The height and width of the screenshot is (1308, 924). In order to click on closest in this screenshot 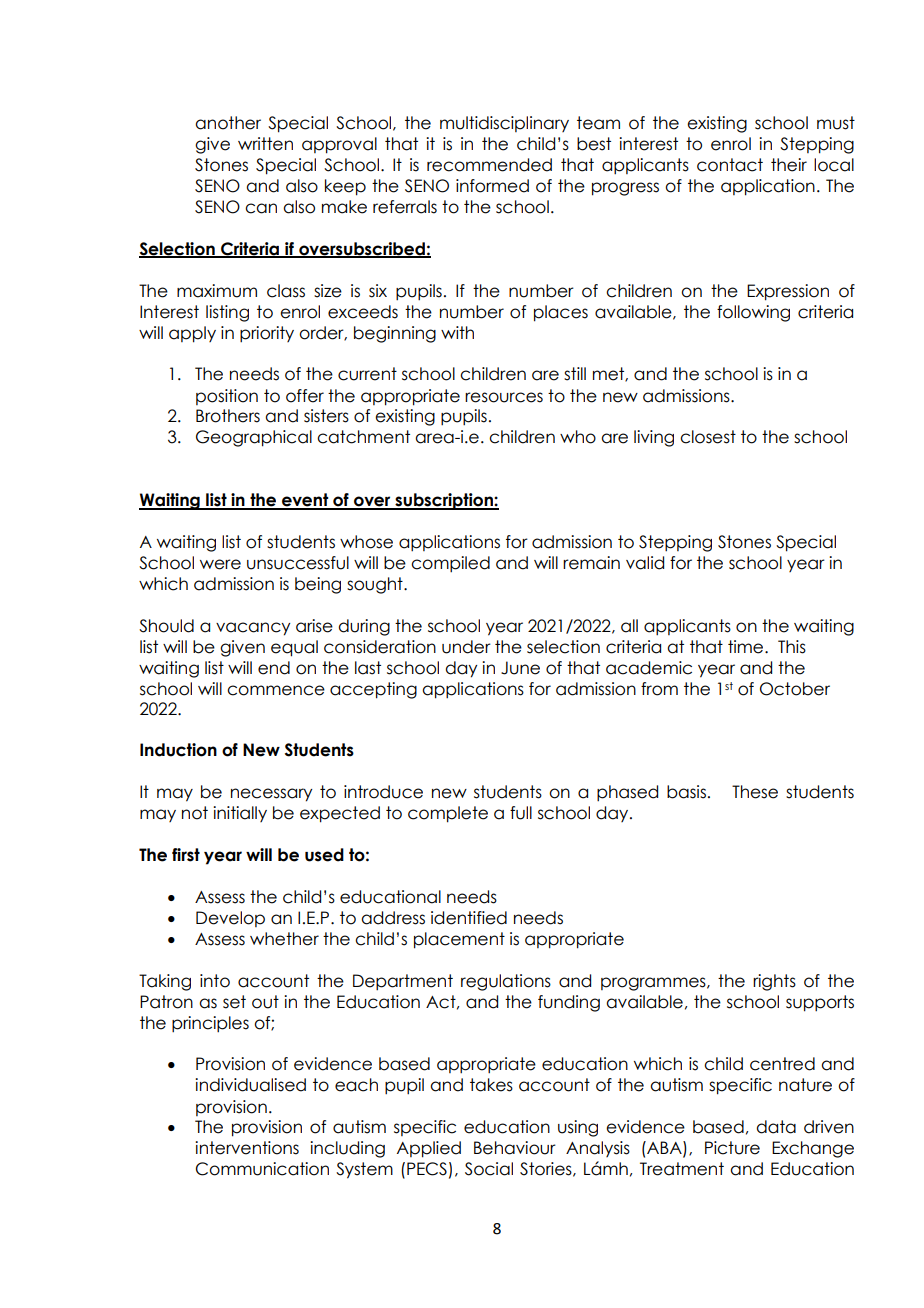, I will do `click(708, 437)`.
